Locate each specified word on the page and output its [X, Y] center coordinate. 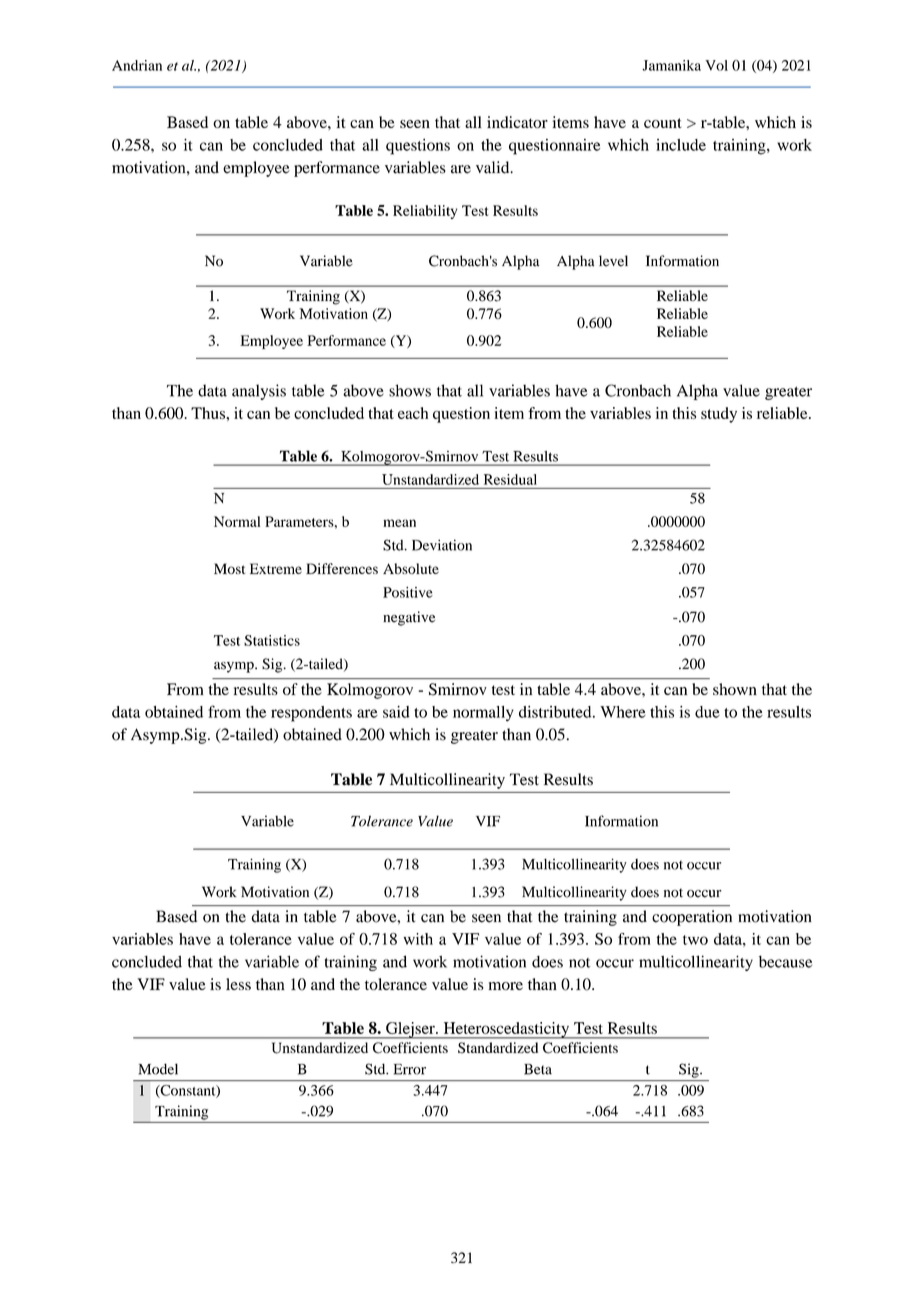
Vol [716, 65]
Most [229, 568]
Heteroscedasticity [506, 1030]
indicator [517, 122]
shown [735, 689]
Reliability [425, 212]
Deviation [442, 545]
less [238, 984]
